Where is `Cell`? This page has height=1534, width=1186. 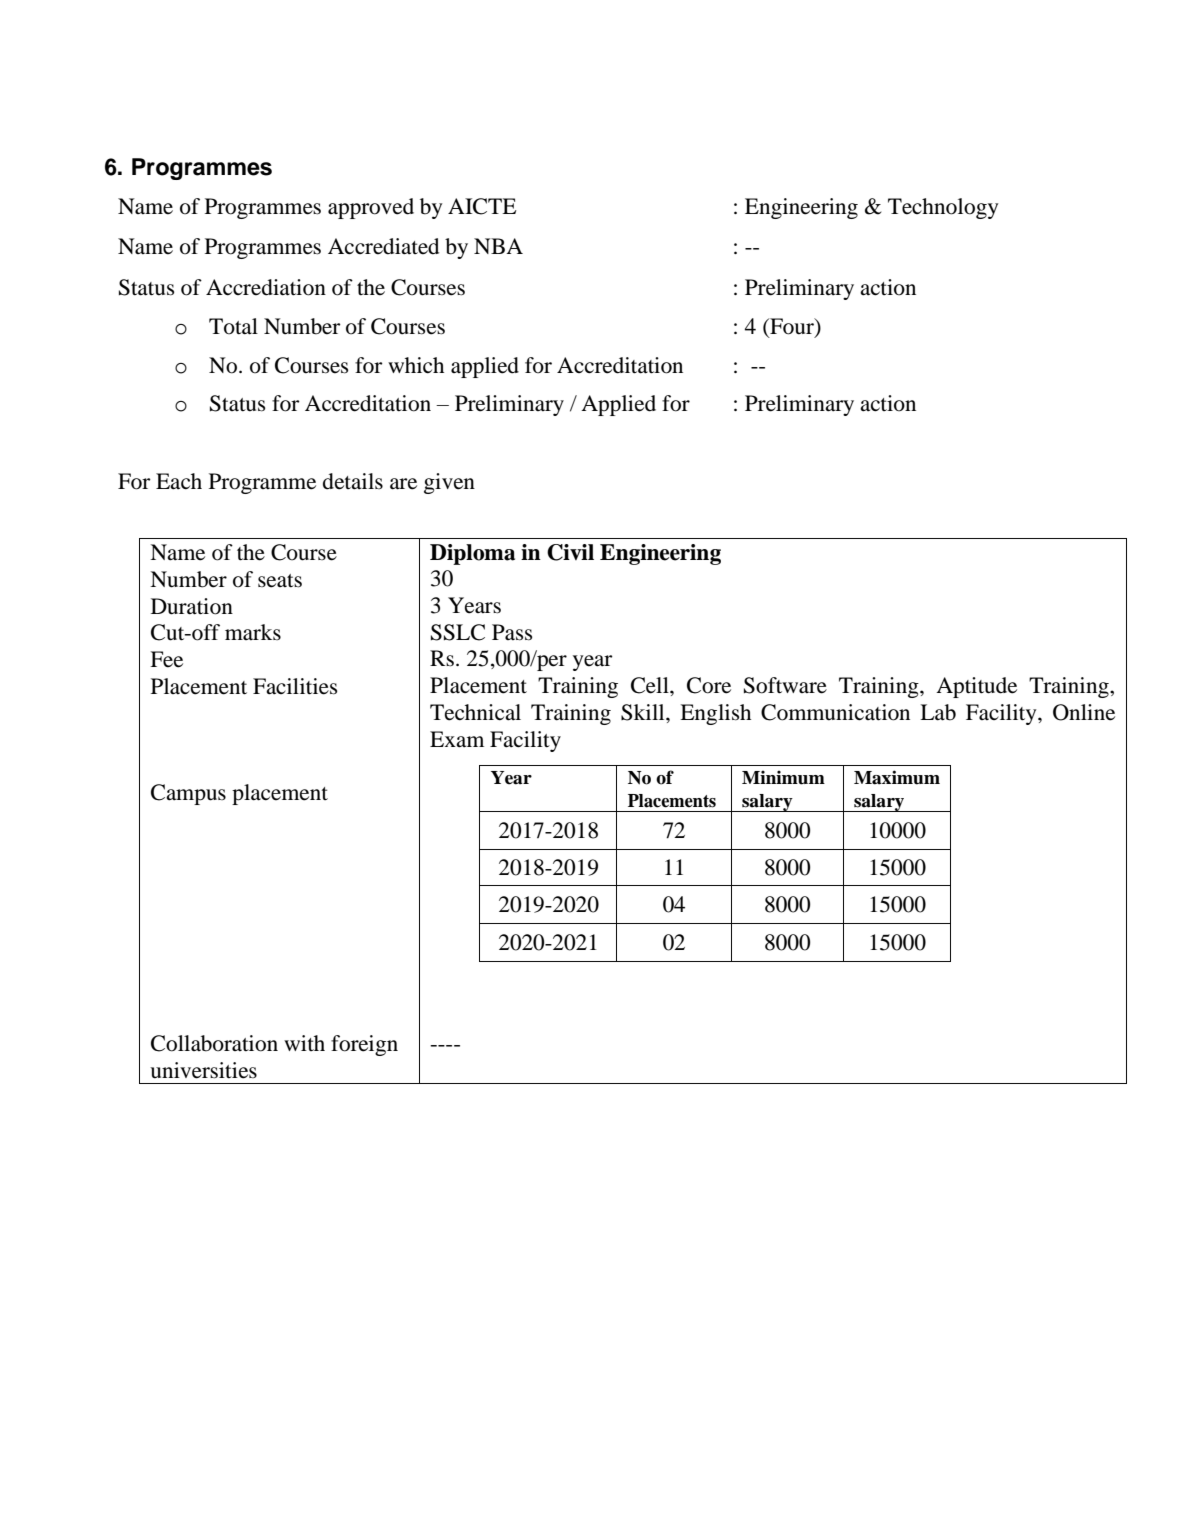
Cell is located at coordinates (651, 685).
